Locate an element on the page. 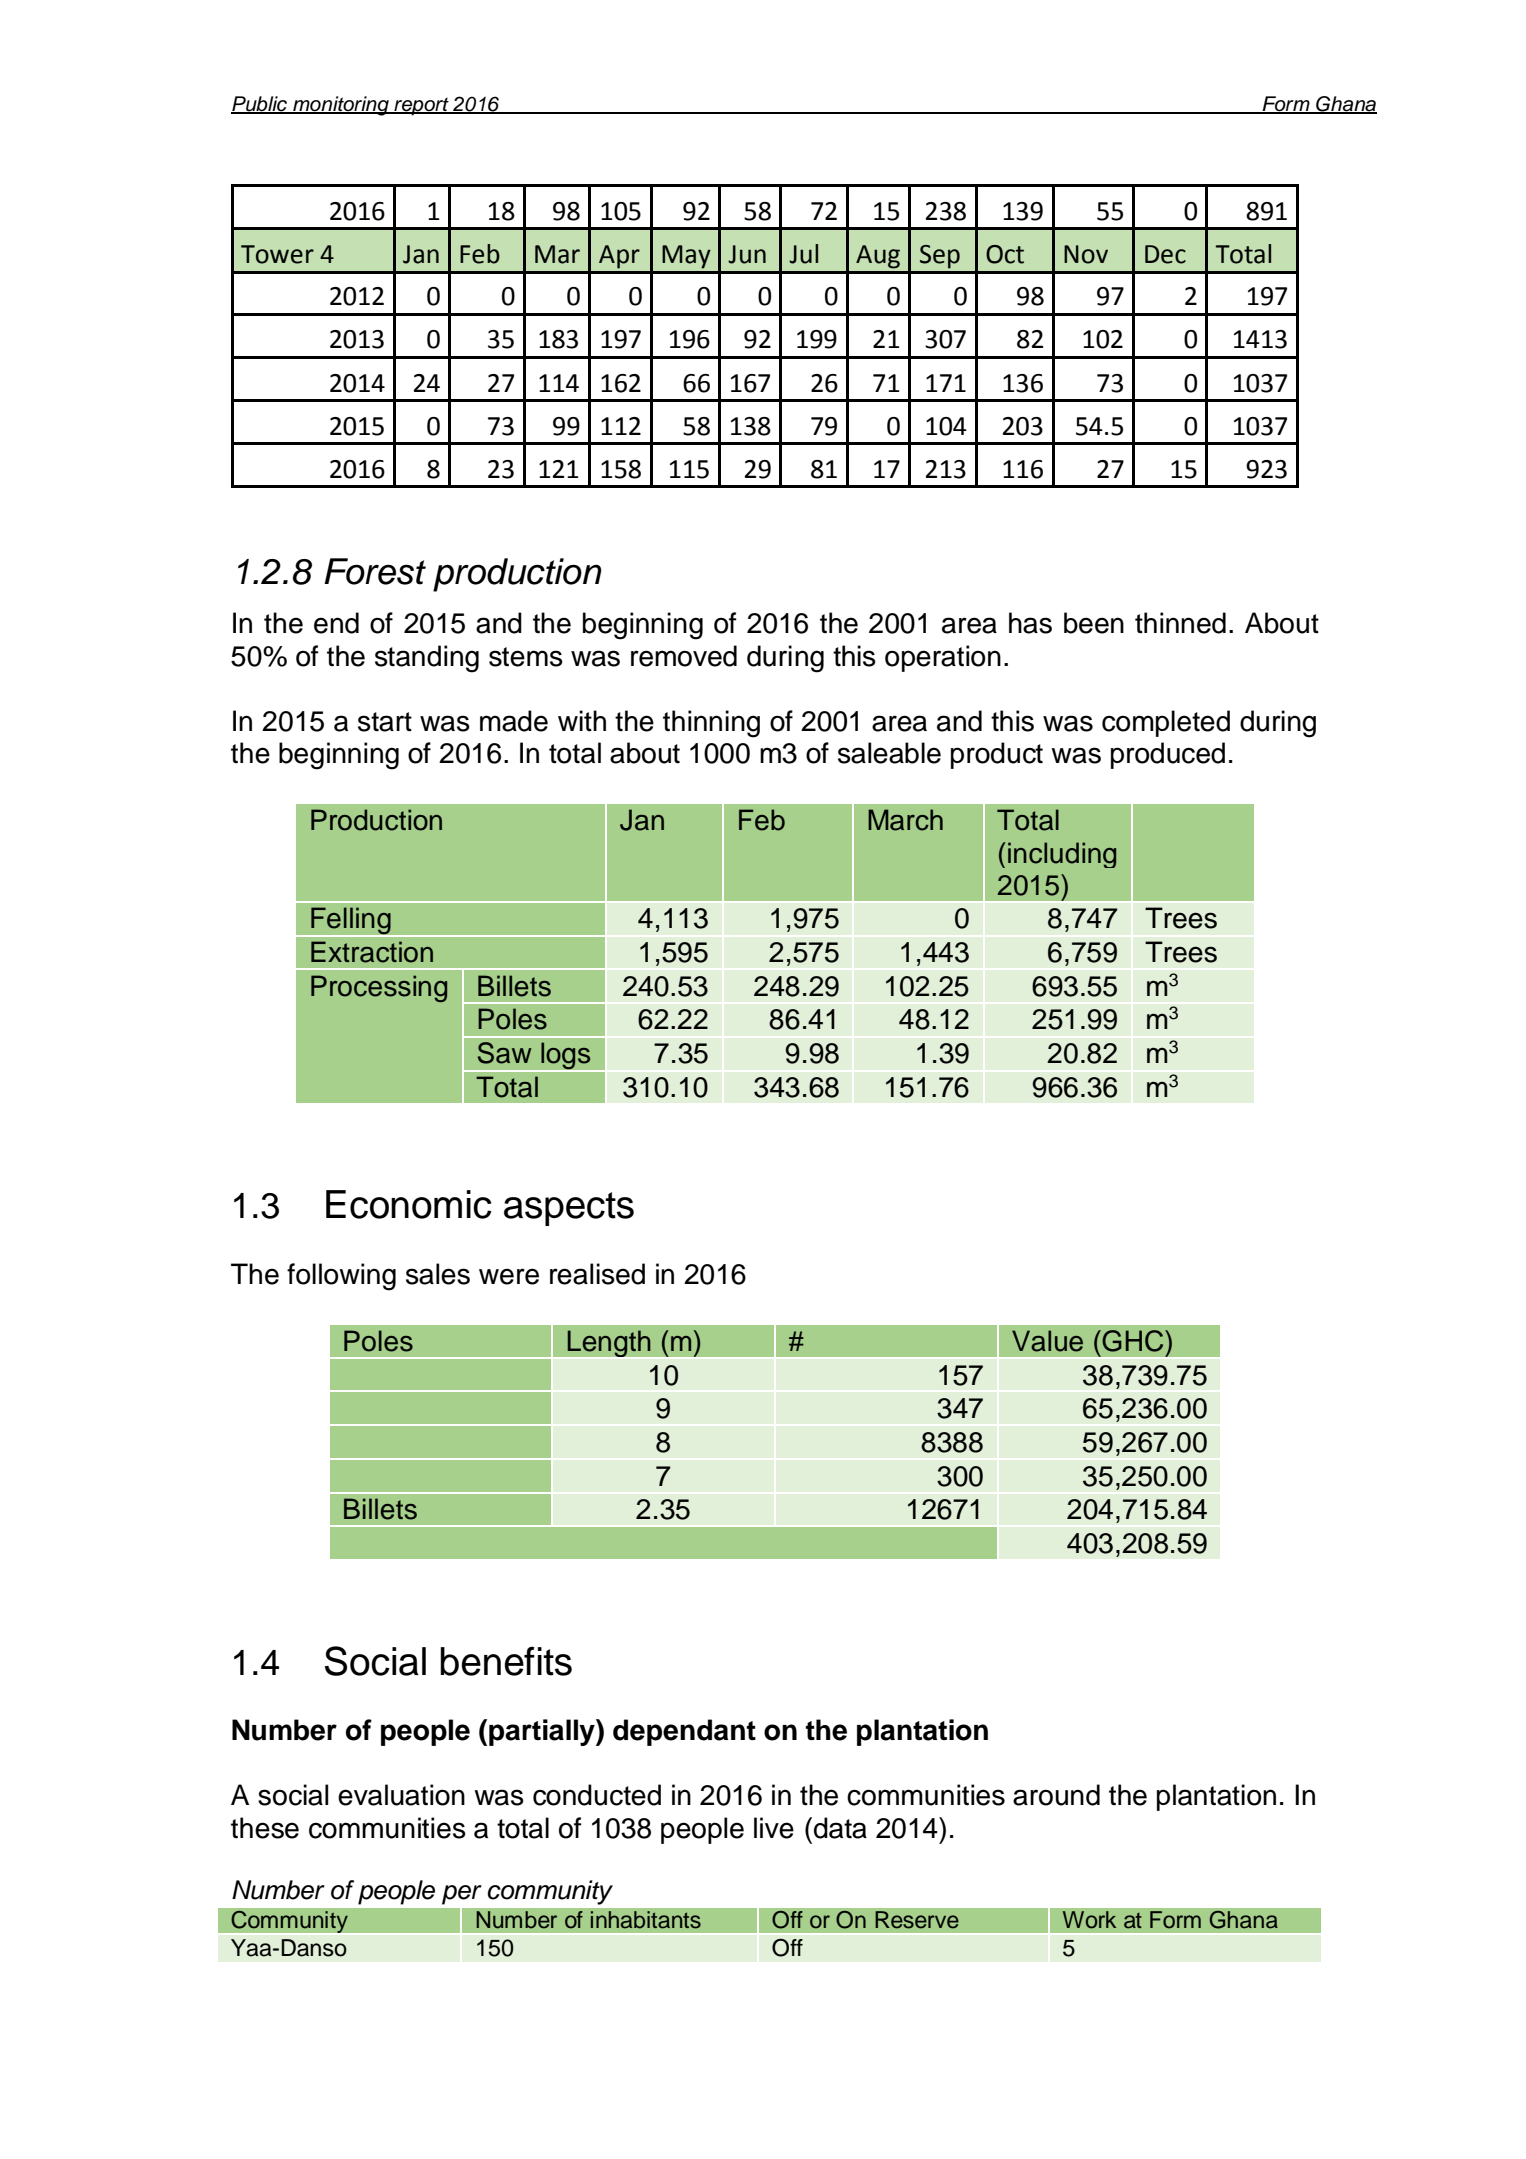  completed is located at coordinates (1166, 723).
